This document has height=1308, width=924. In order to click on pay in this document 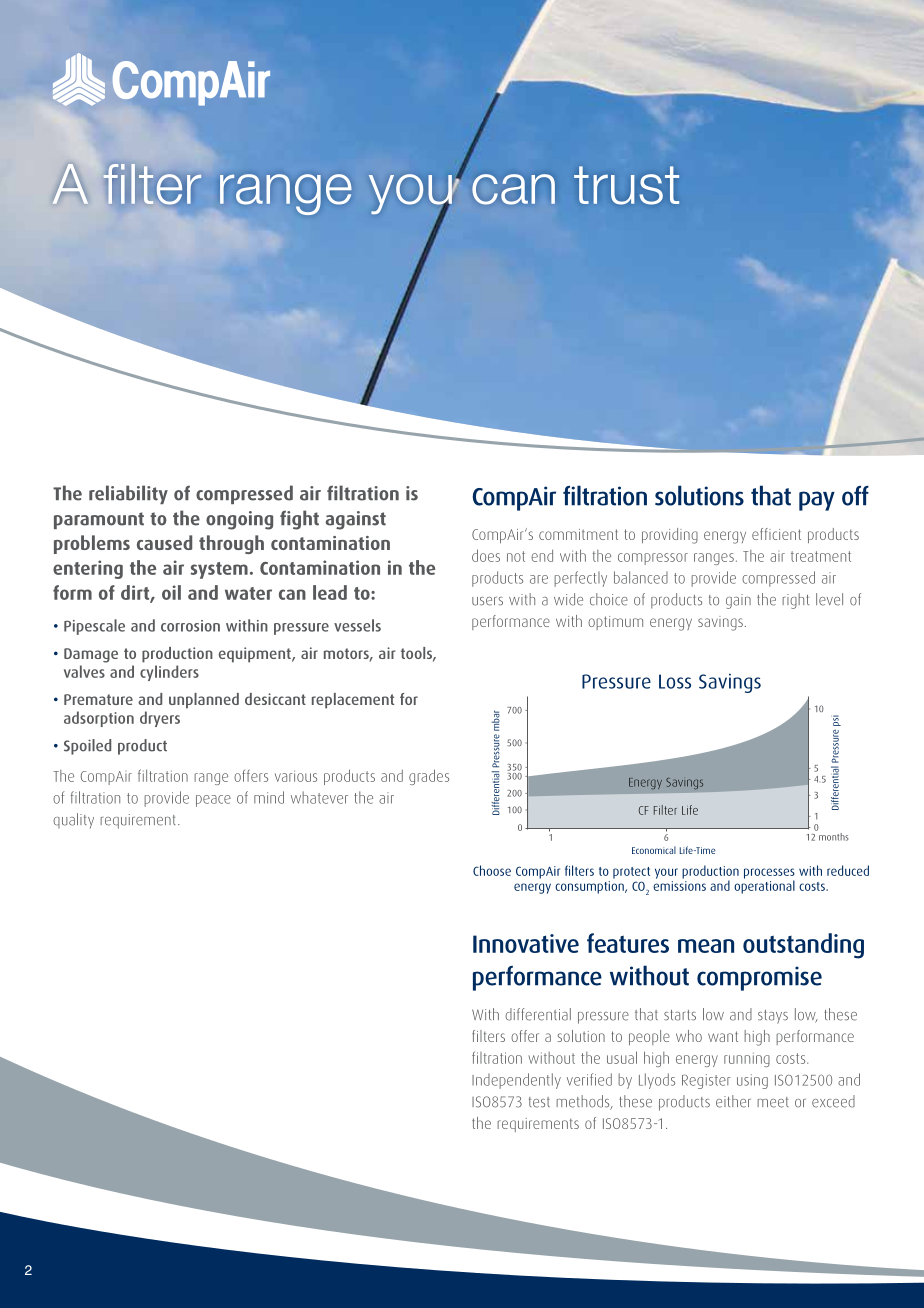, I will do `click(817, 501)`.
